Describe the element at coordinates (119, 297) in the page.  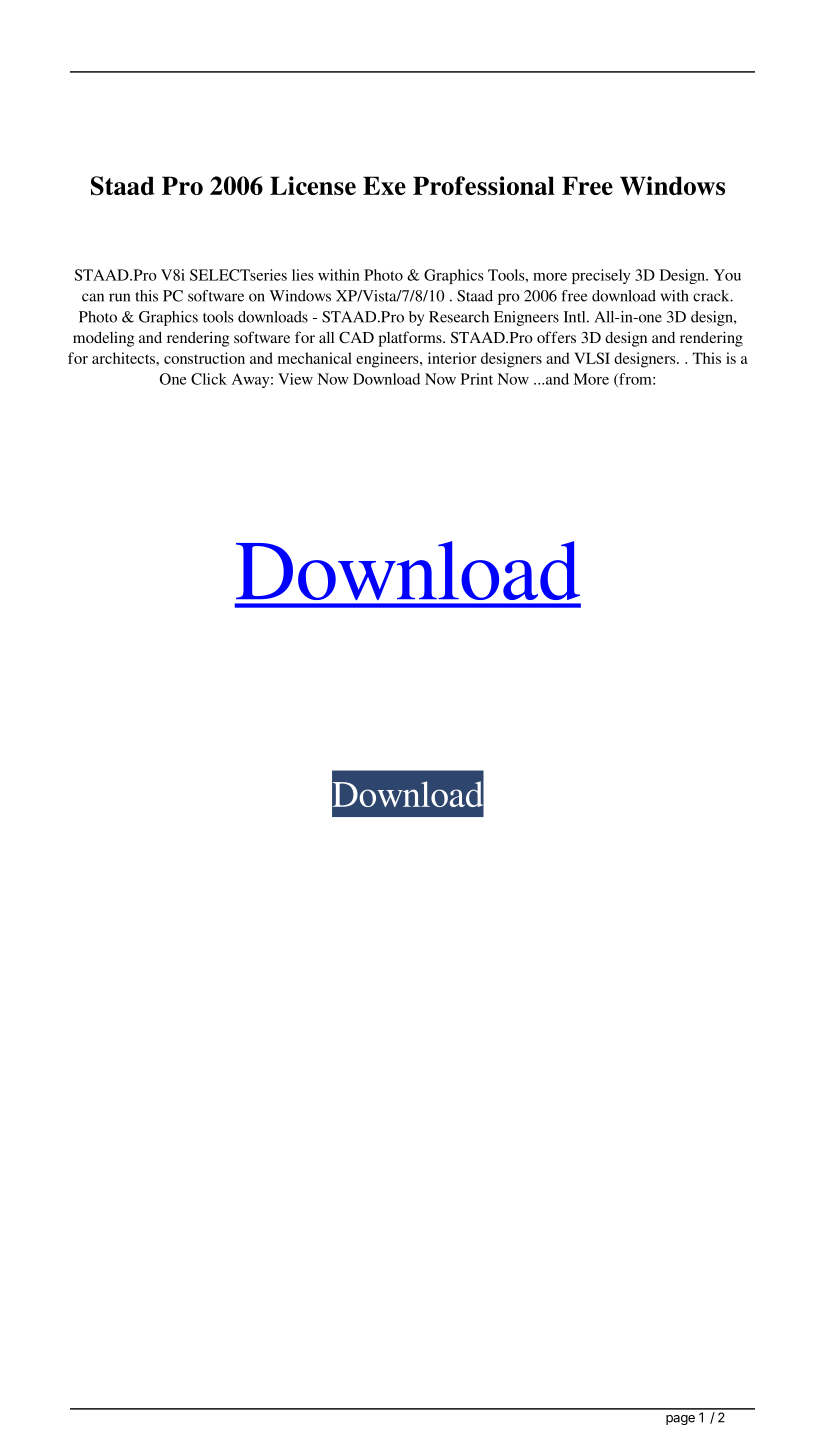
I see `run` at that location.
